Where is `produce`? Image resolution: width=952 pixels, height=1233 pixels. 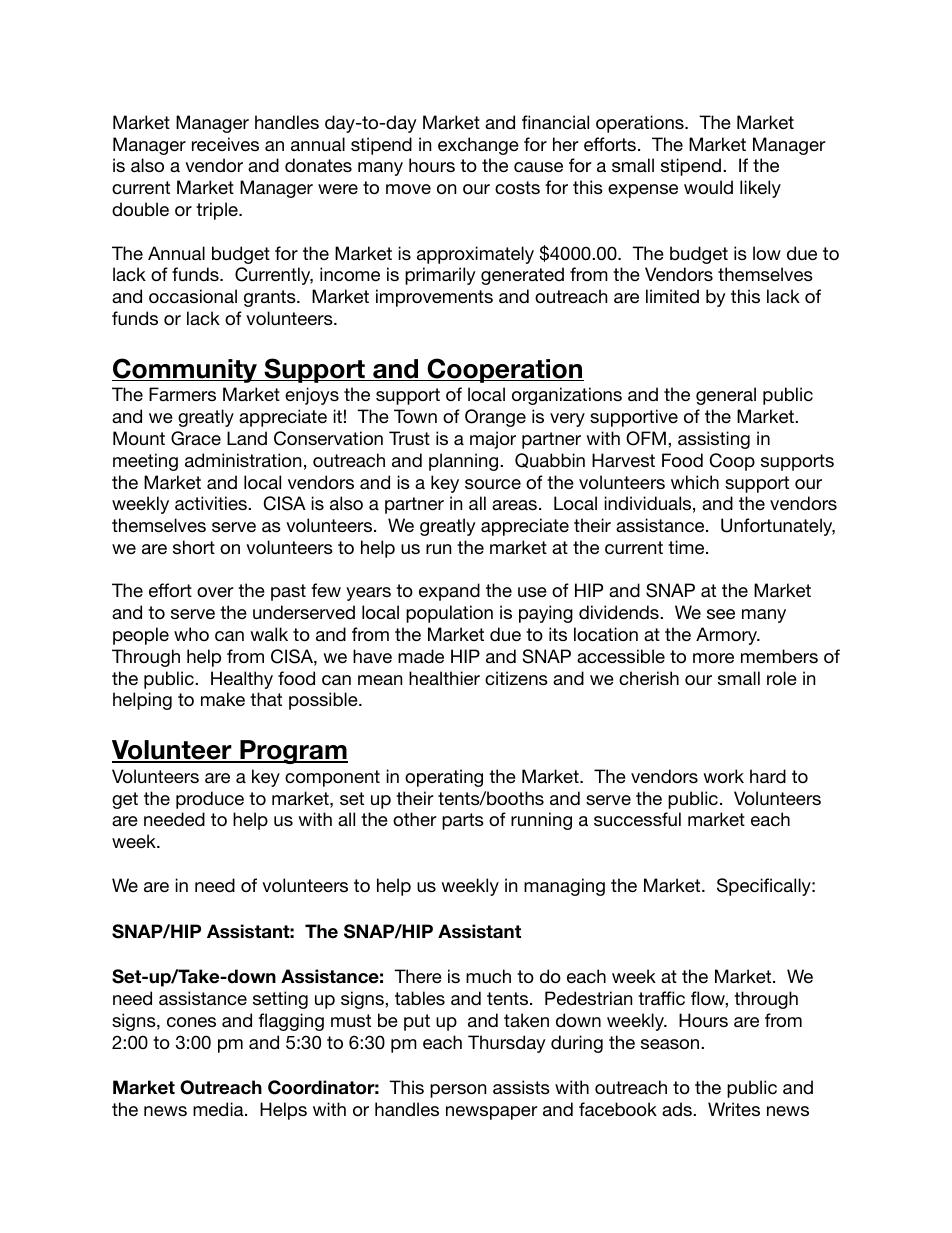
produce is located at coordinates (210, 800).
